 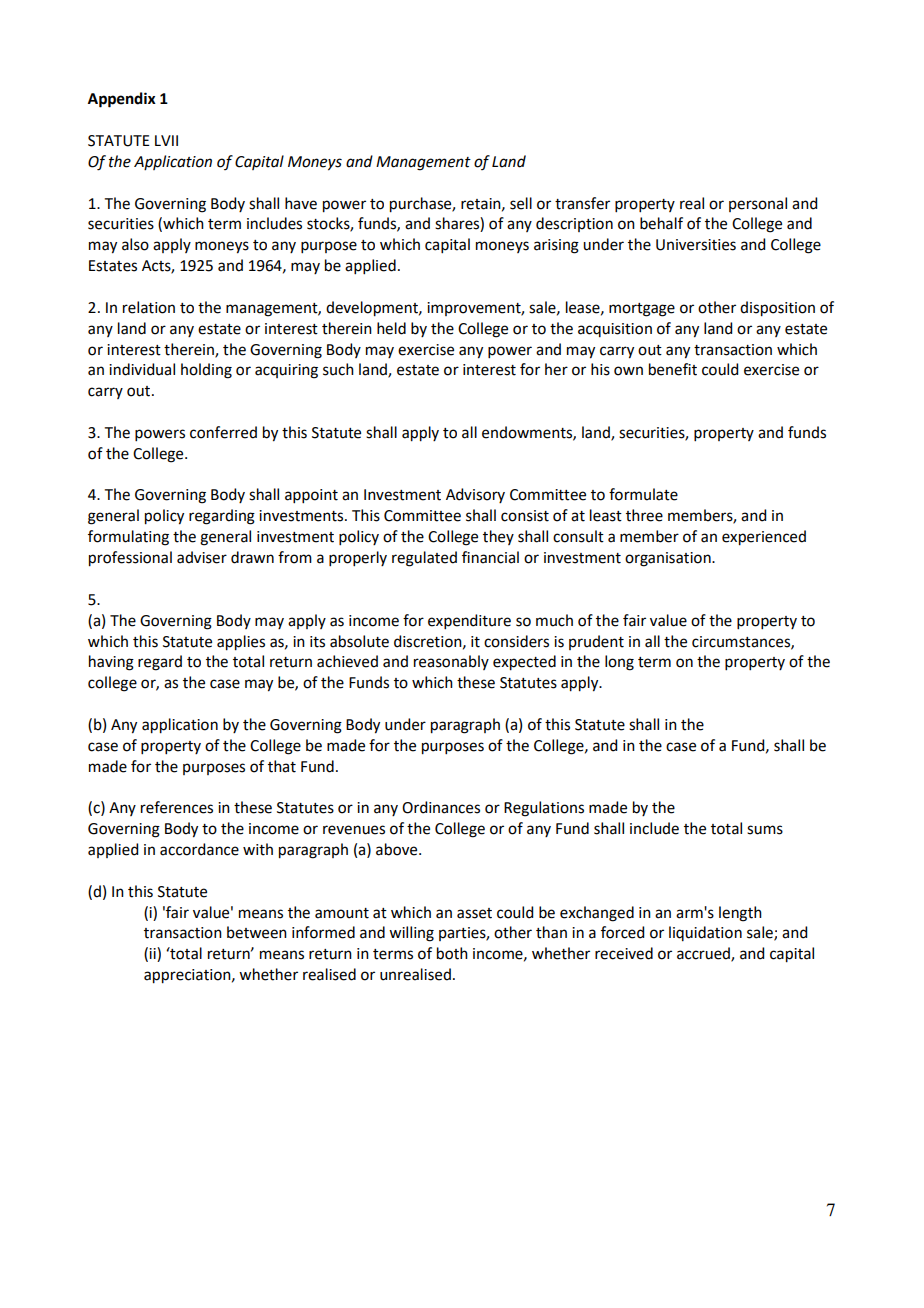 What do you see at coordinates (411, 934) in the screenshot?
I see `willing` at bounding box center [411, 934].
